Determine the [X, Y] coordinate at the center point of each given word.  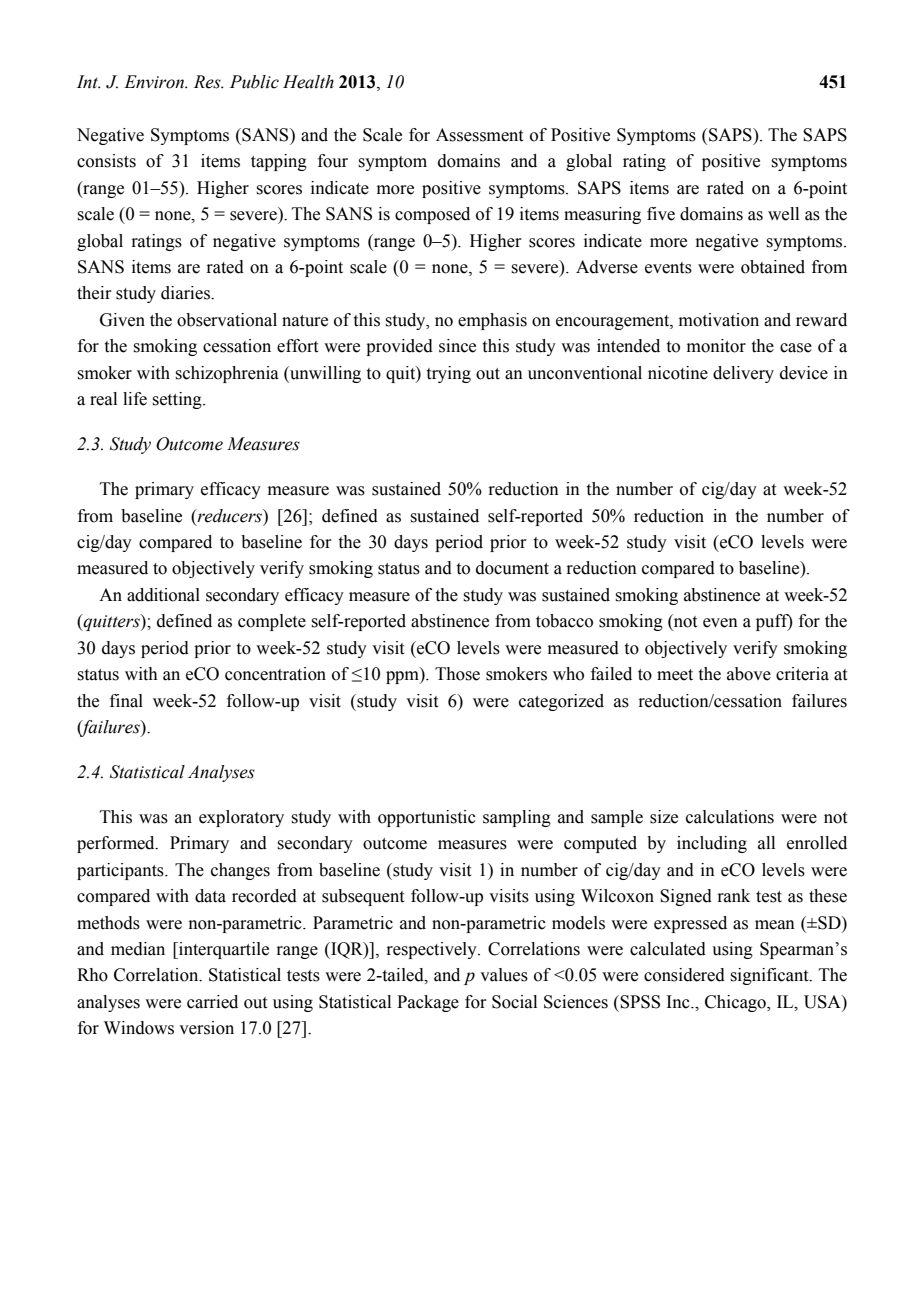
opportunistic [427, 818]
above [749, 674]
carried [212, 1002]
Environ [155, 82]
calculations [730, 817]
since [457, 346]
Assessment [479, 135]
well [783, 214]
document [512, 568]
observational [227, 320]
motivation [719, 320]
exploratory [241, 818]
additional [163, 595]
